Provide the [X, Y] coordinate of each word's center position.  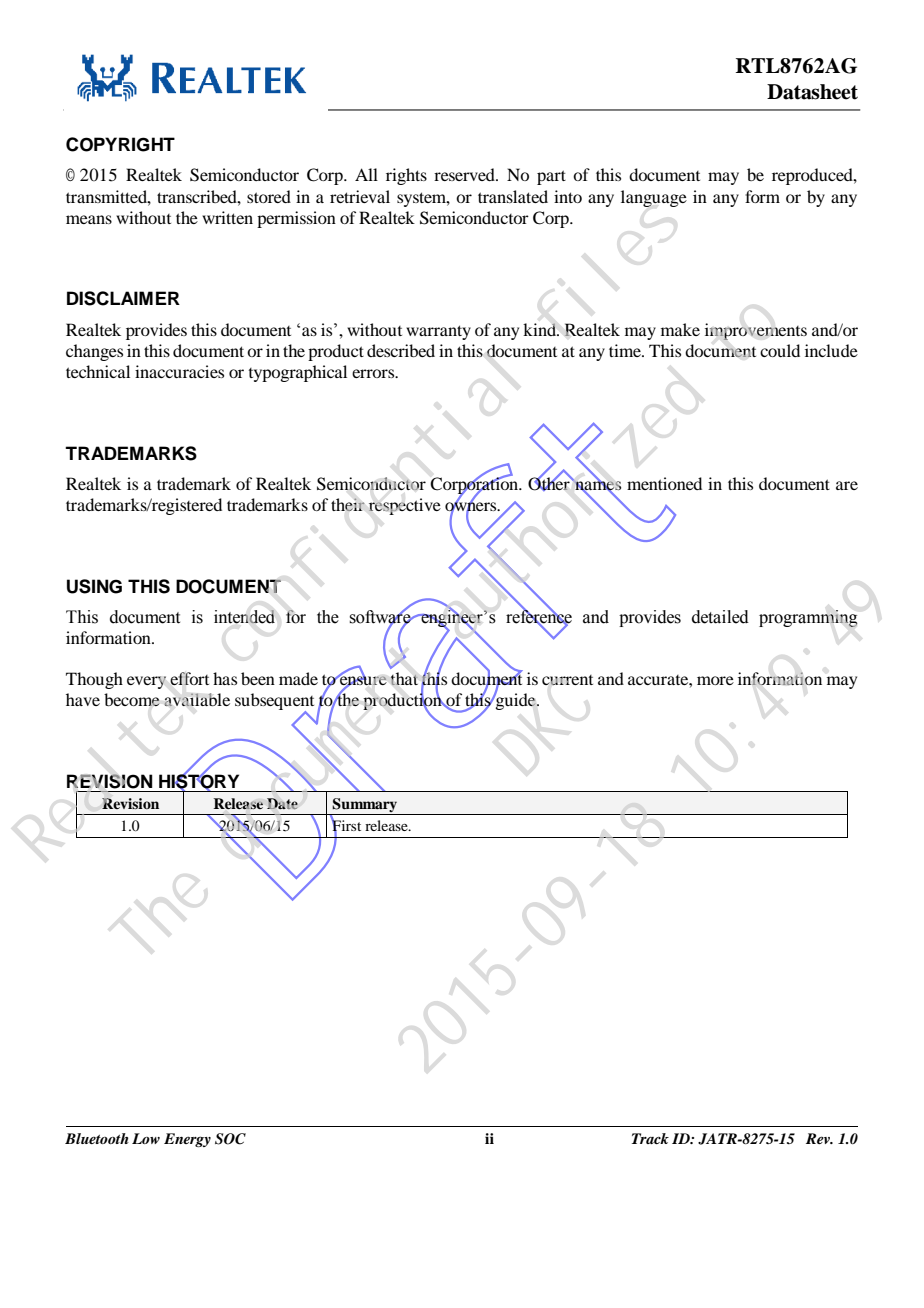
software [381, 617]
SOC [230, 1139]
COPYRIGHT [120, 144]
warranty [438, 332]
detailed [720, 617]
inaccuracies [179, 371]
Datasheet [812, 92]
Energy [187, 1140]
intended [244, 617]
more [715, 680]
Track [650, 1138]
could [780, 350]
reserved [466, 174]
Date [282, 803]
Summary [365, 806]
